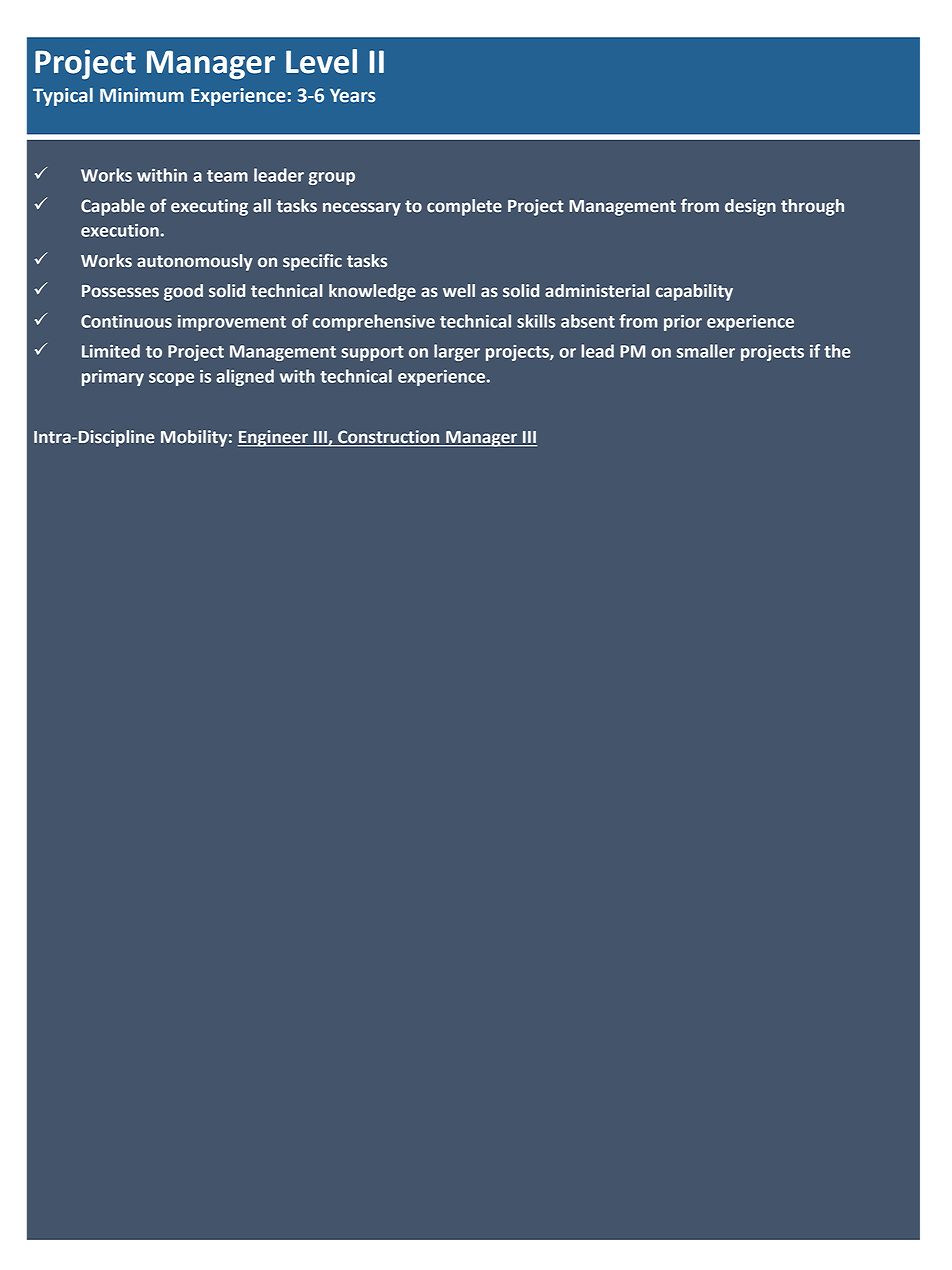  Describe the element at coordinates (142, 95) in the image. I see `Minimum` at that location.
